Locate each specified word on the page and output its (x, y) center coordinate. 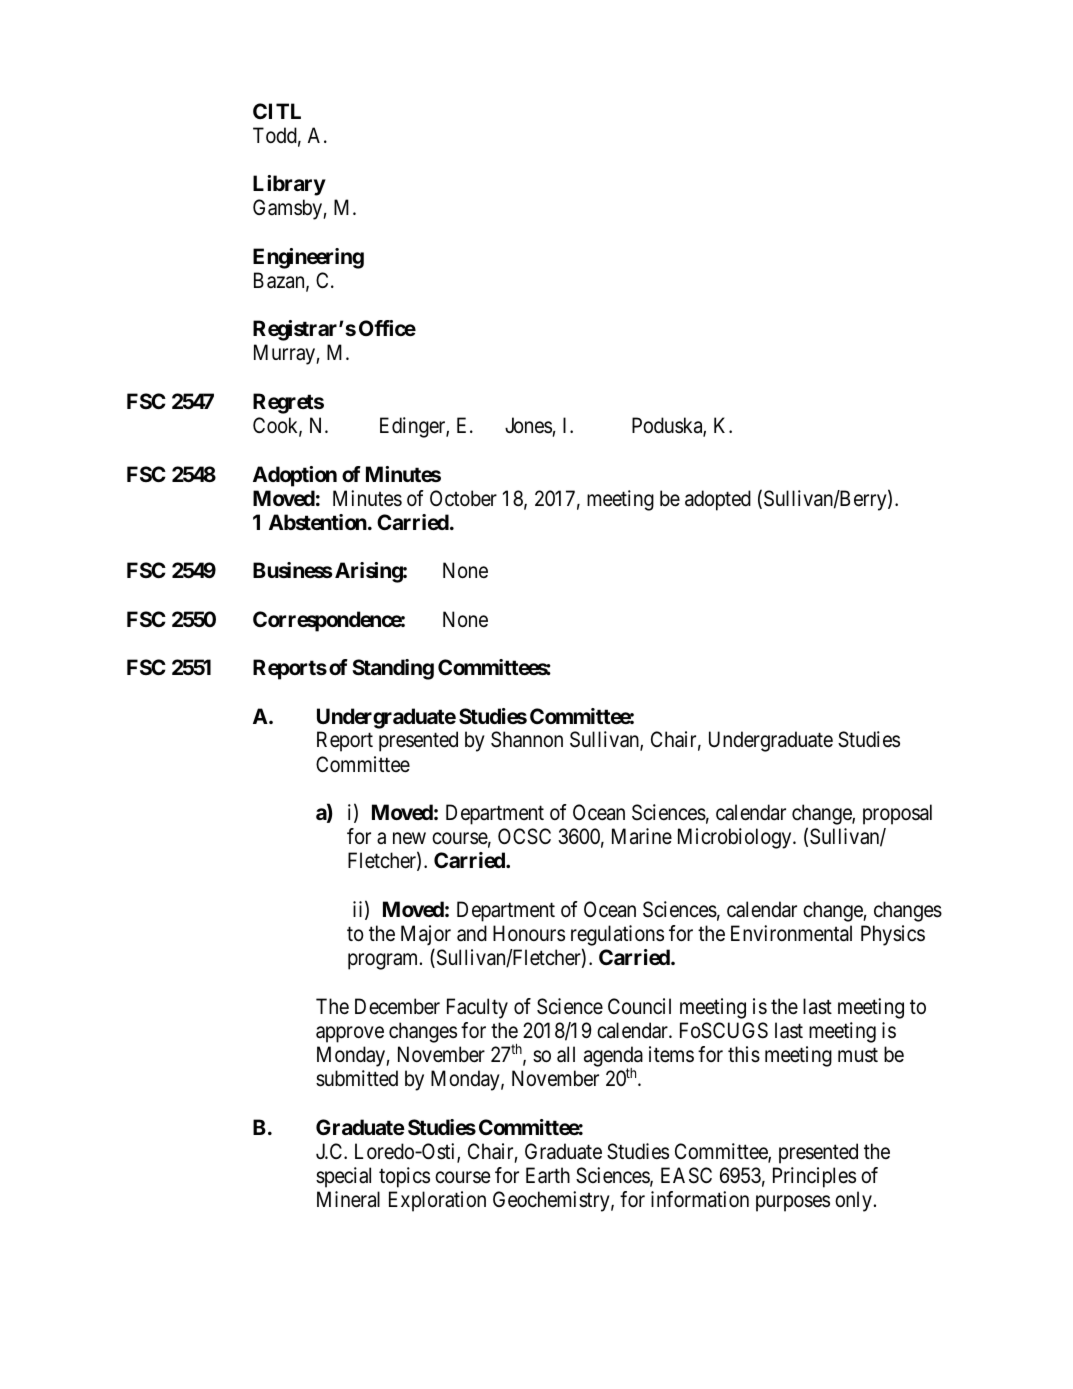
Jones (528, 425)
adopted (718, 500)
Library (289, 185)
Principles (814, 1177)
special (343, 1177)
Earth (548, 1175)
